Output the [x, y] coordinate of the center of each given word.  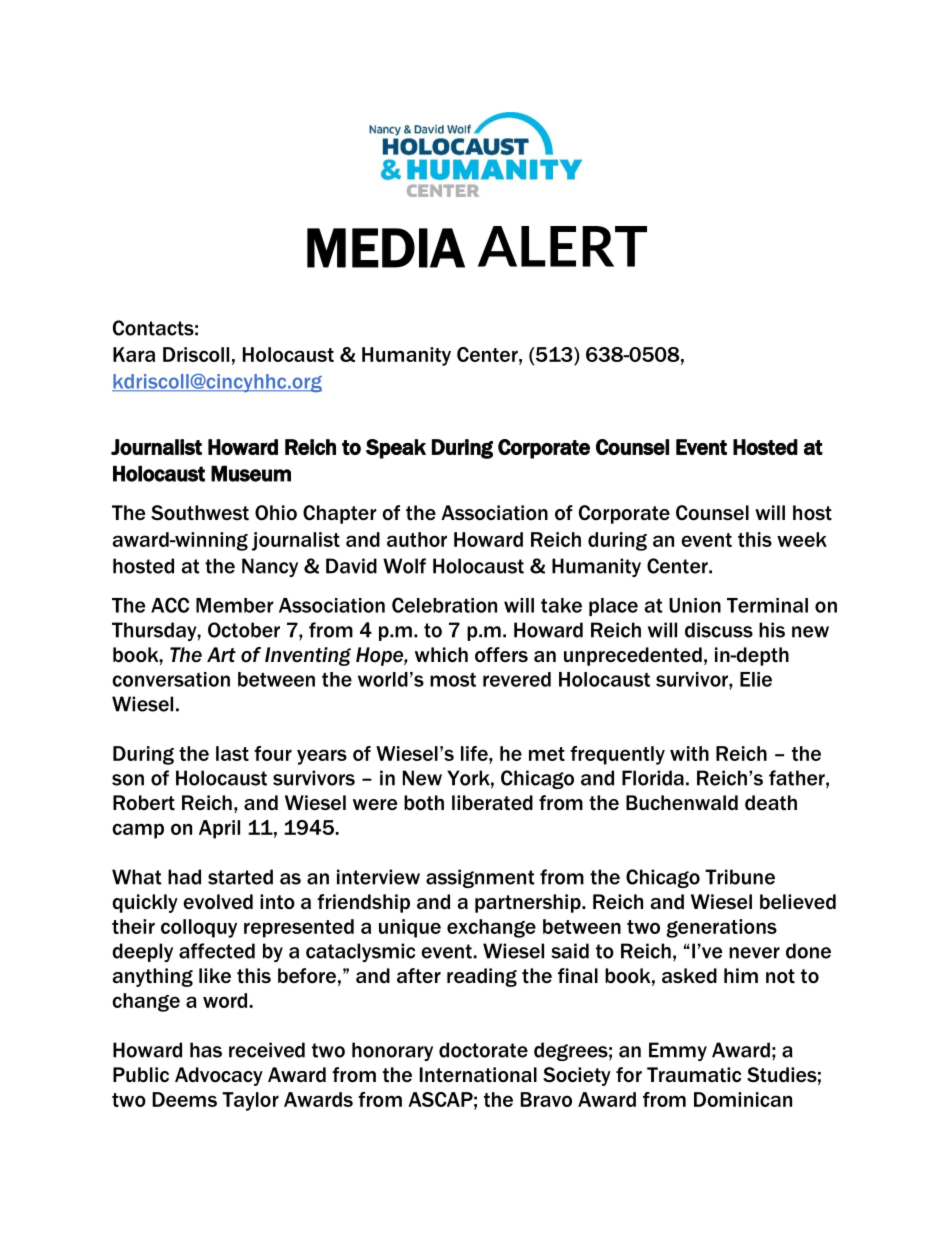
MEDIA [386, 248]
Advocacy [219, 1076]
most [453, 680]
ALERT [562, 246]
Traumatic [694, 1075]
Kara [134, 354]
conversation [171, 679]
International [478, 1075]
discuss [719, 630]
